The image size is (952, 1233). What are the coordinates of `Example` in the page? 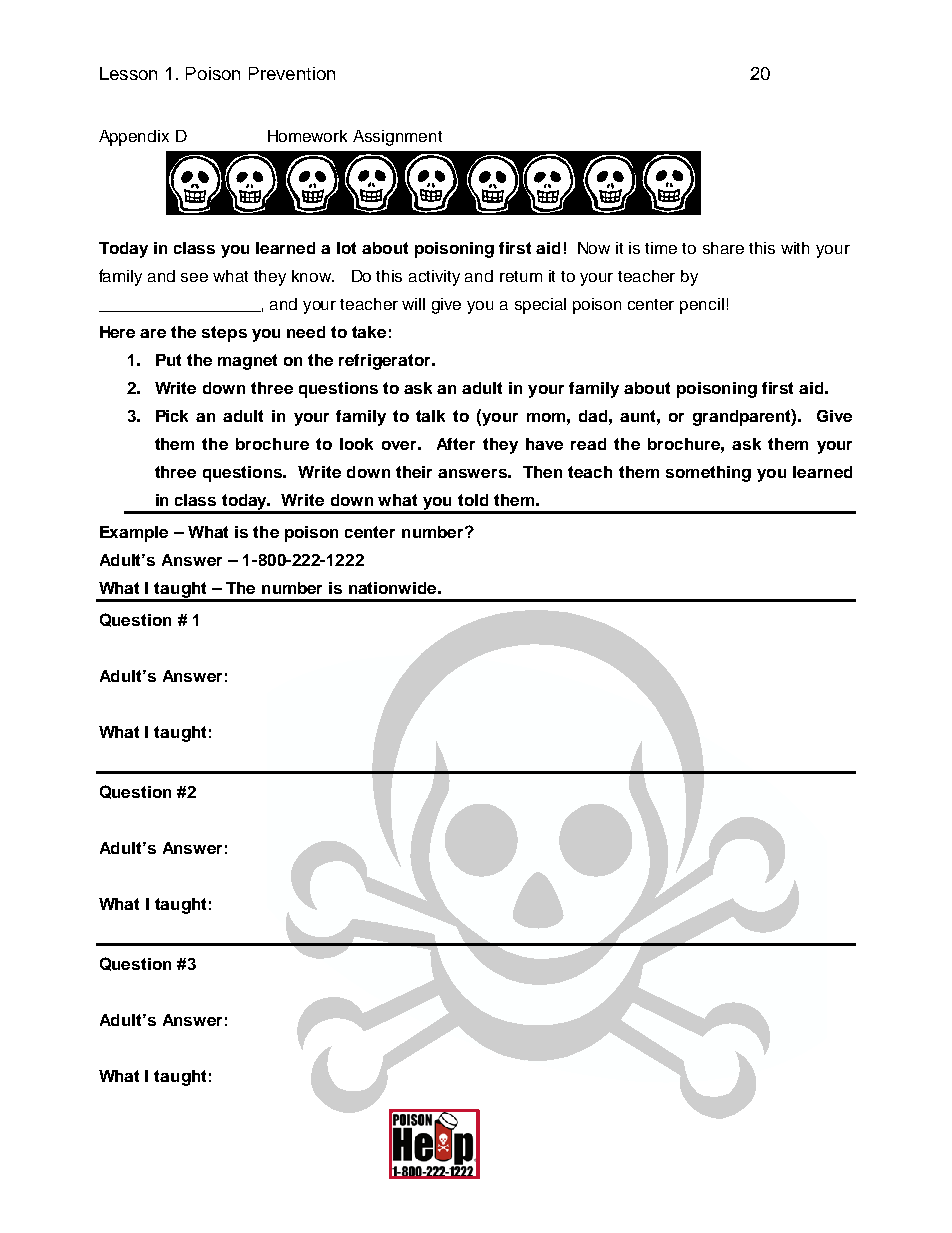 It's located at (134, 534).
